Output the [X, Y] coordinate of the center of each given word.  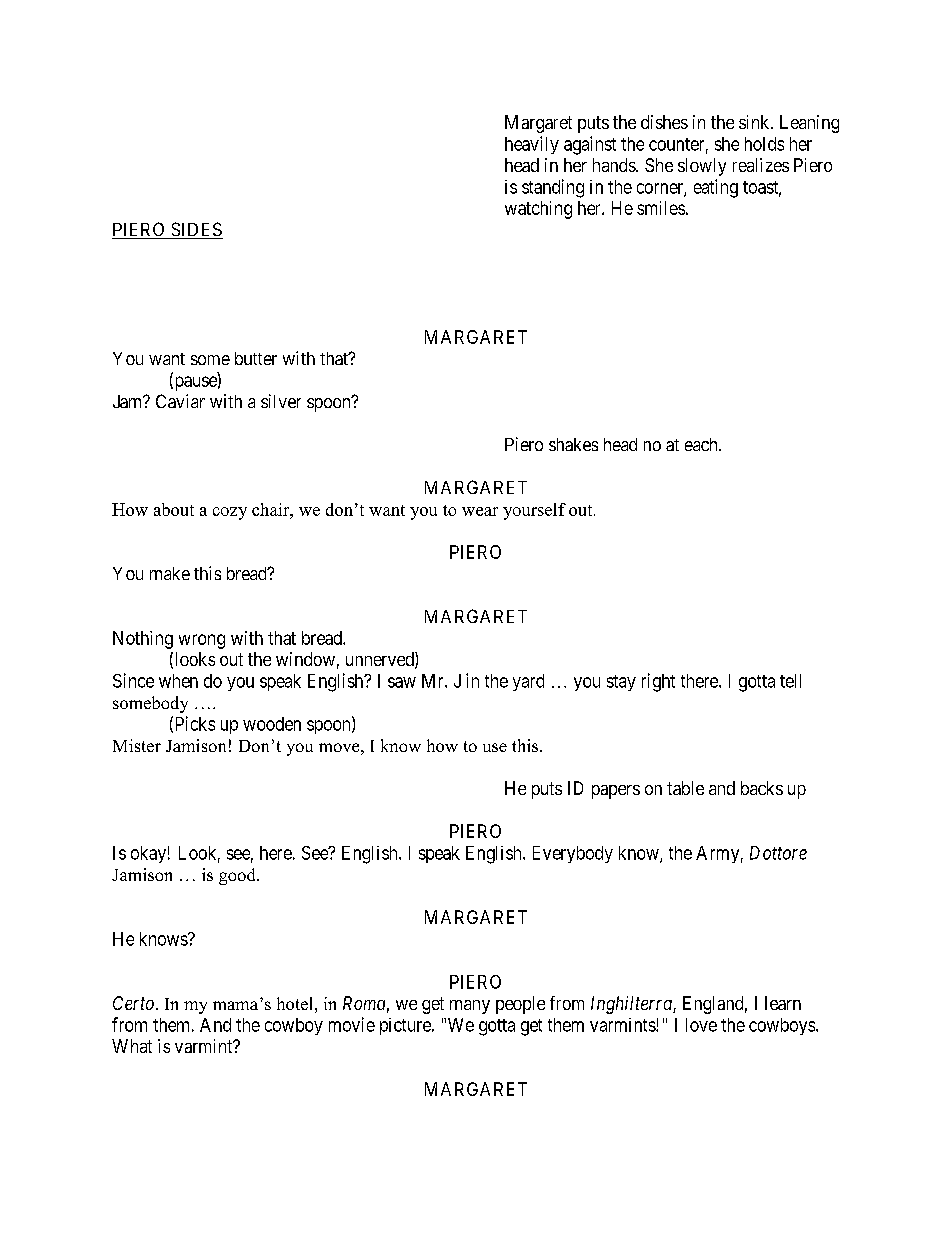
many [470, 1007]
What [132, 1046]
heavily [532, 145]
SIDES [196, 230]
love [701, 1025]
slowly [702, 167]
